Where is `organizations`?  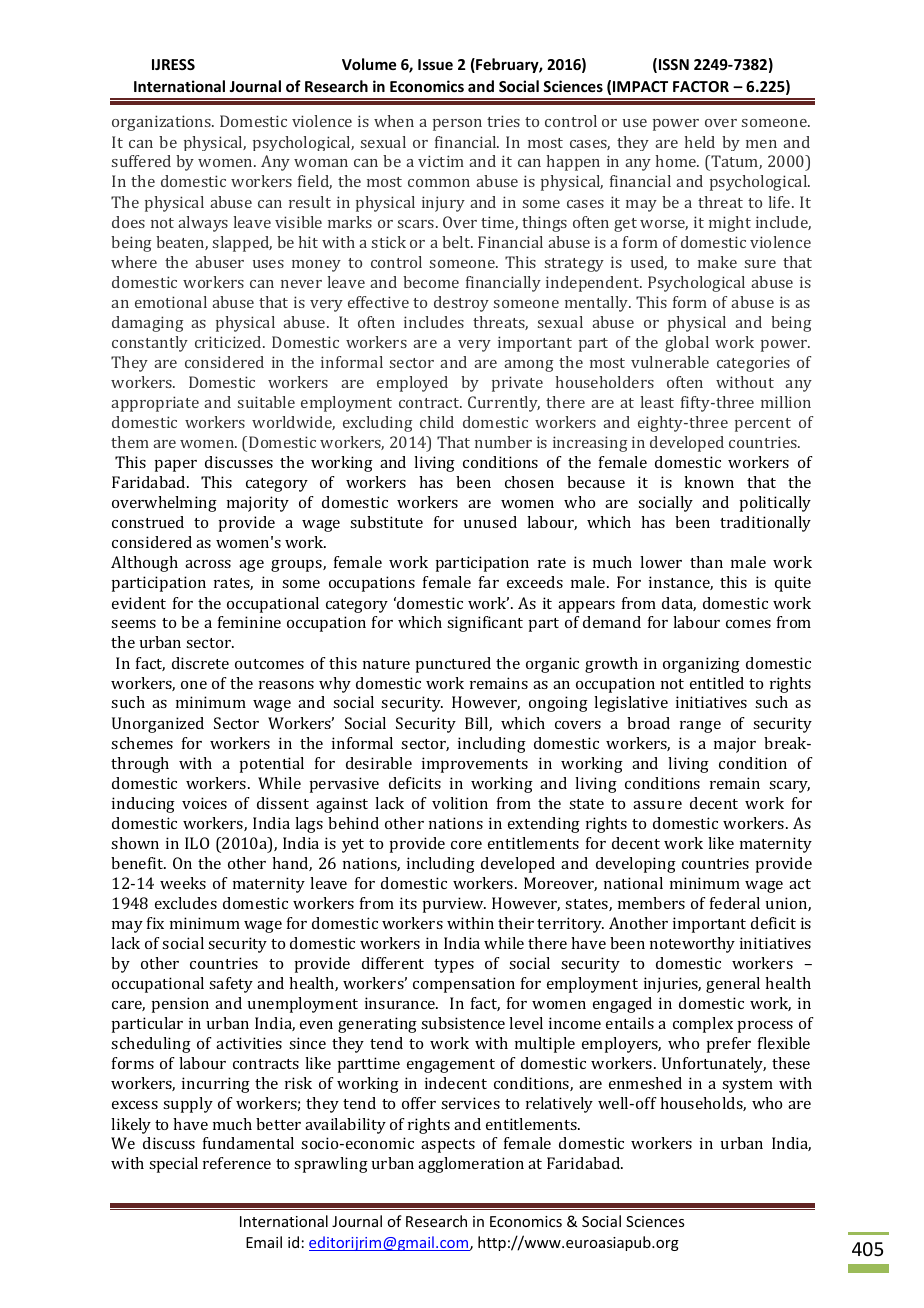 organizations is located at coordinates (162, 123).
